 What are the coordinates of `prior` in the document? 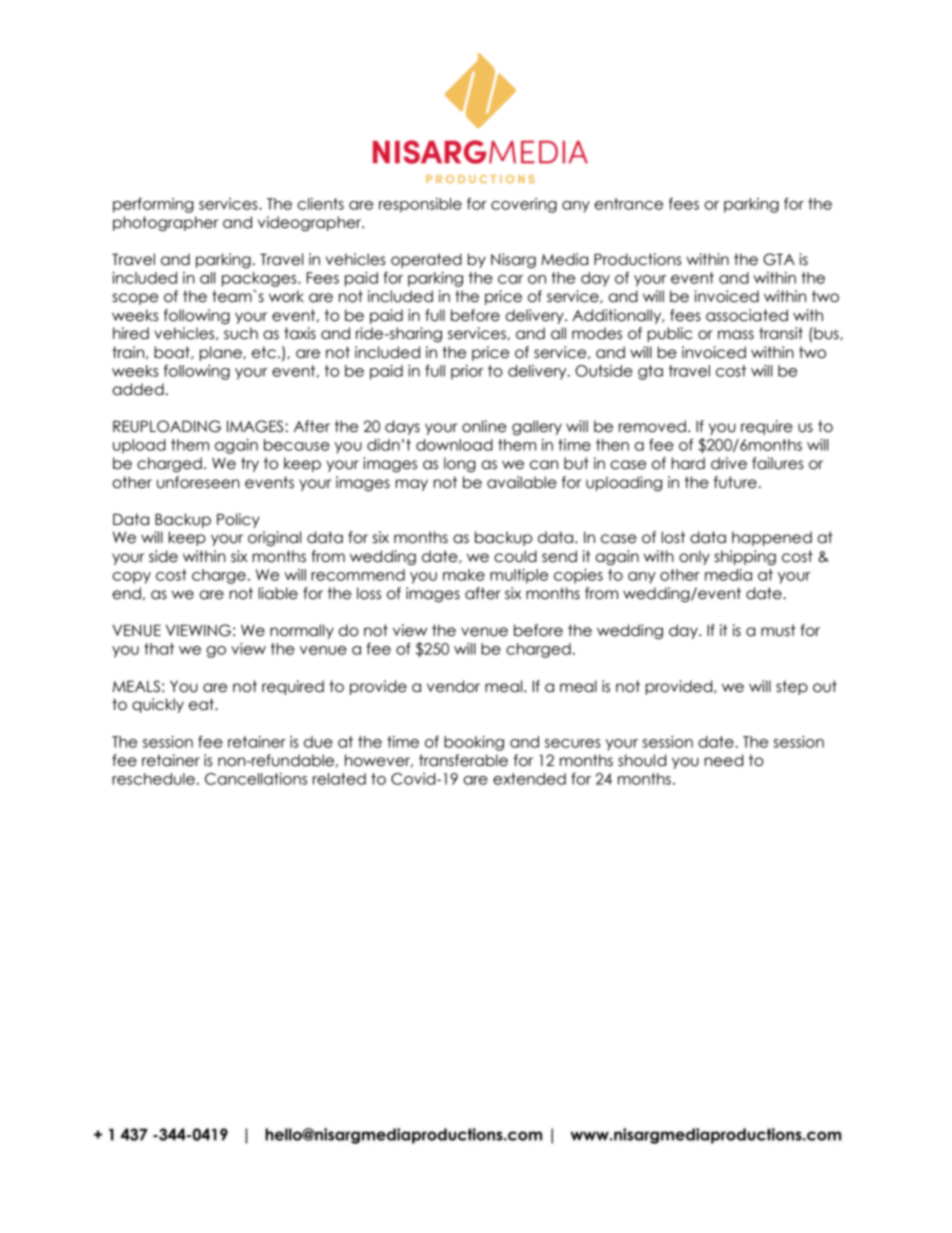 It's located at (467, 372).
